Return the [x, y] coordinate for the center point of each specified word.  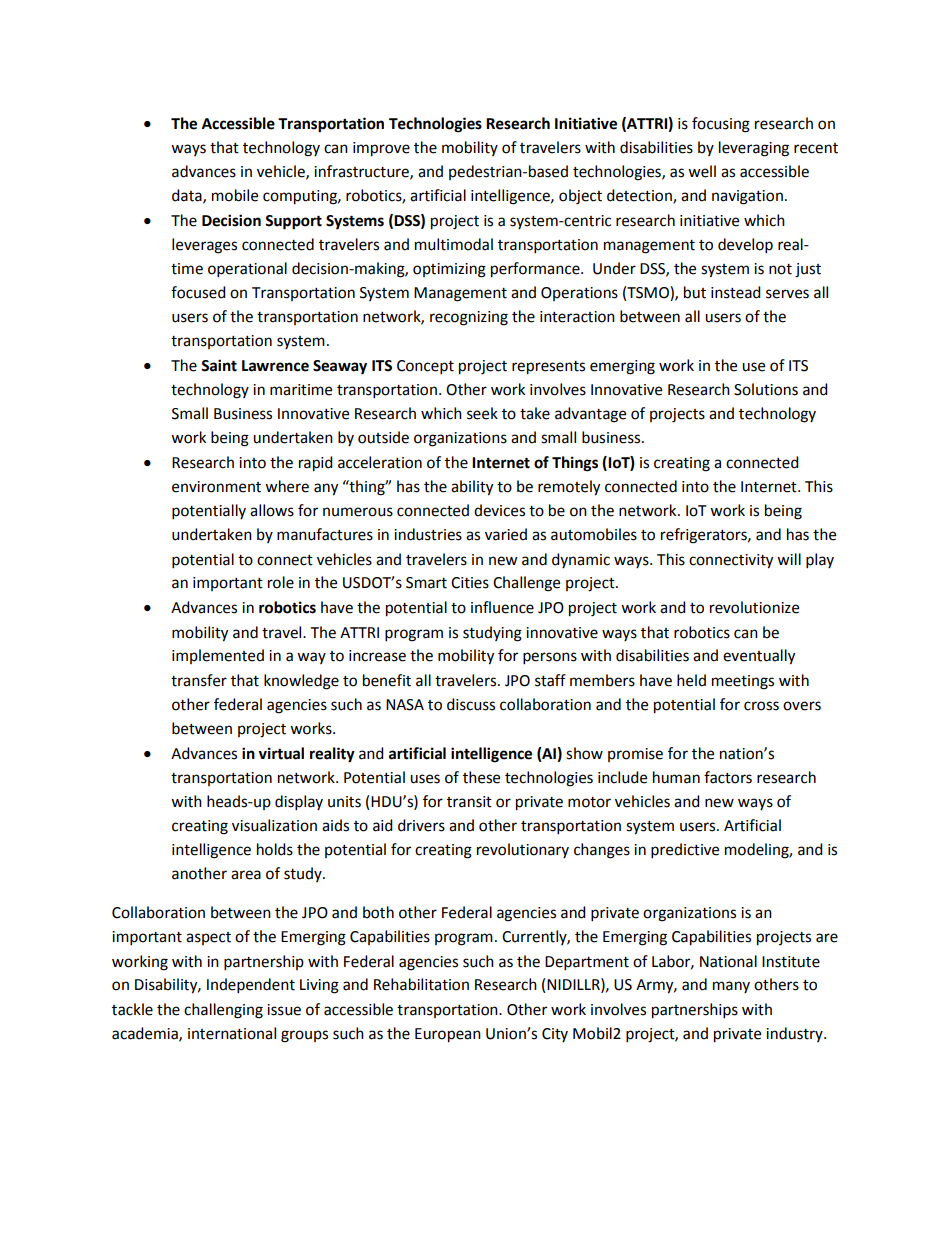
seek [482, 413]
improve [381, 149]
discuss [471, 704]
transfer [199, 680]
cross [761, 706]
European [448, 1035]
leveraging [754, 149]
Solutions [766, 389]
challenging [223, 1011]
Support [293, 222]
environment [216, 487]
